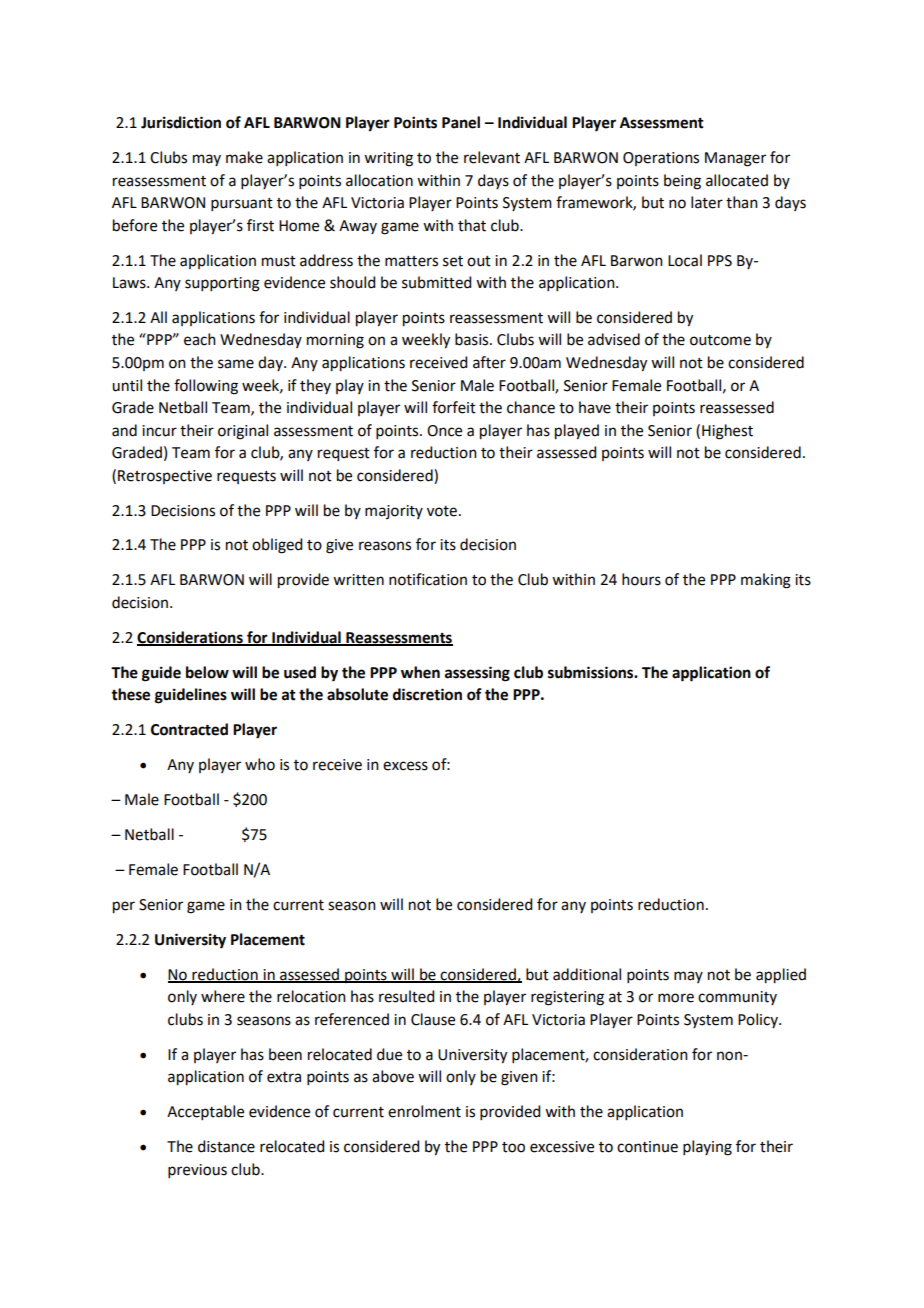 Image resolution: width=924 pixels, height=1308 pixels. I want to click on Manager, so click(735, 159).
